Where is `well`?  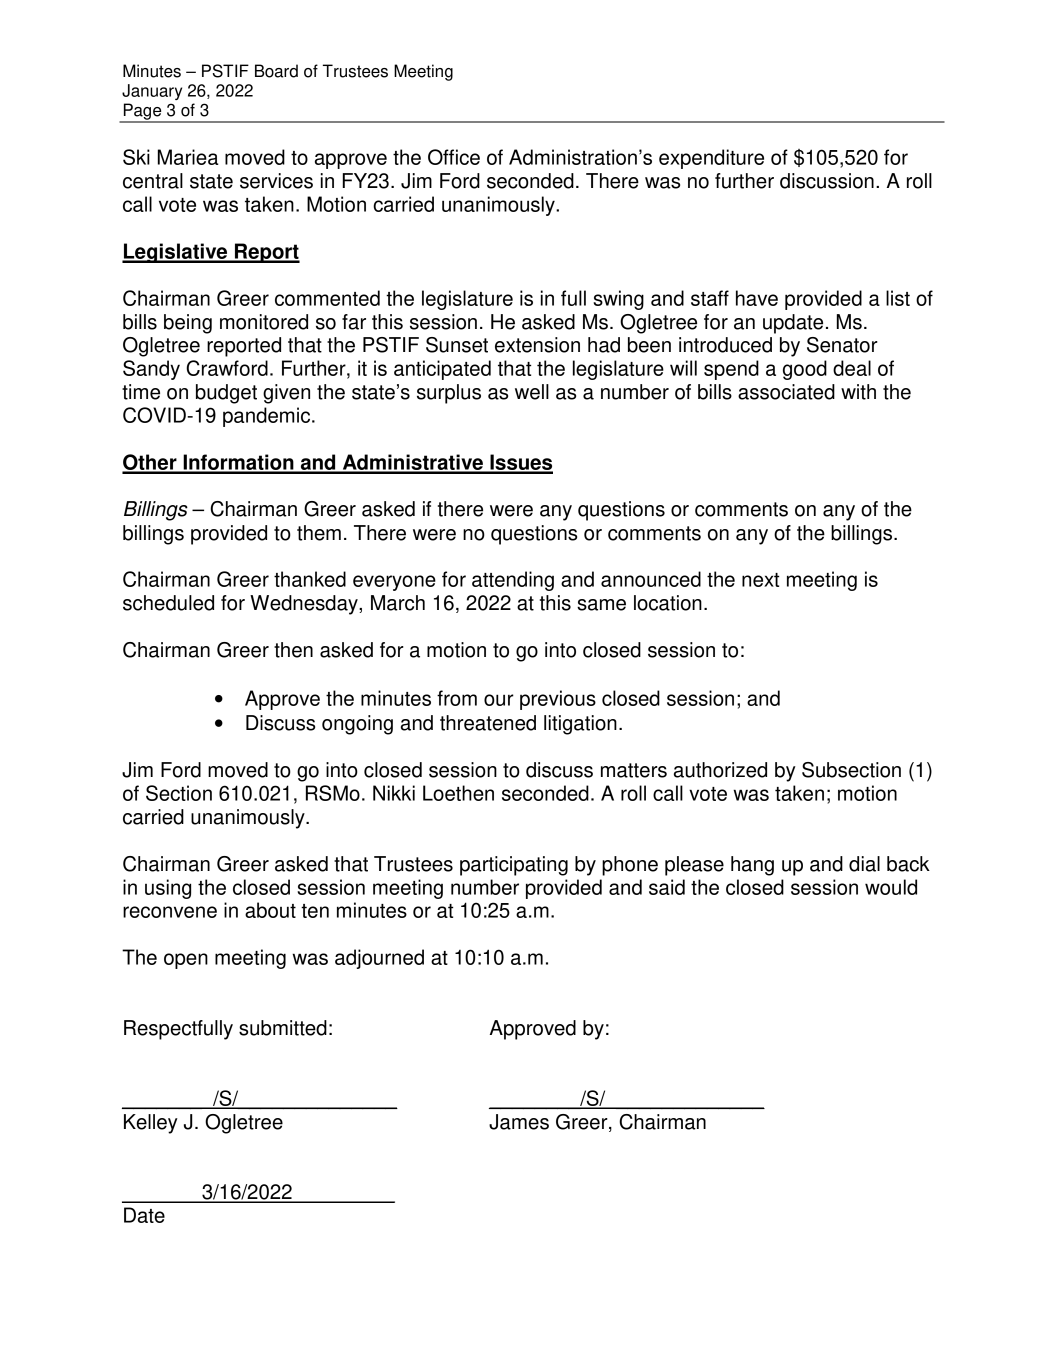 well is located at coordinates (532, 392).
